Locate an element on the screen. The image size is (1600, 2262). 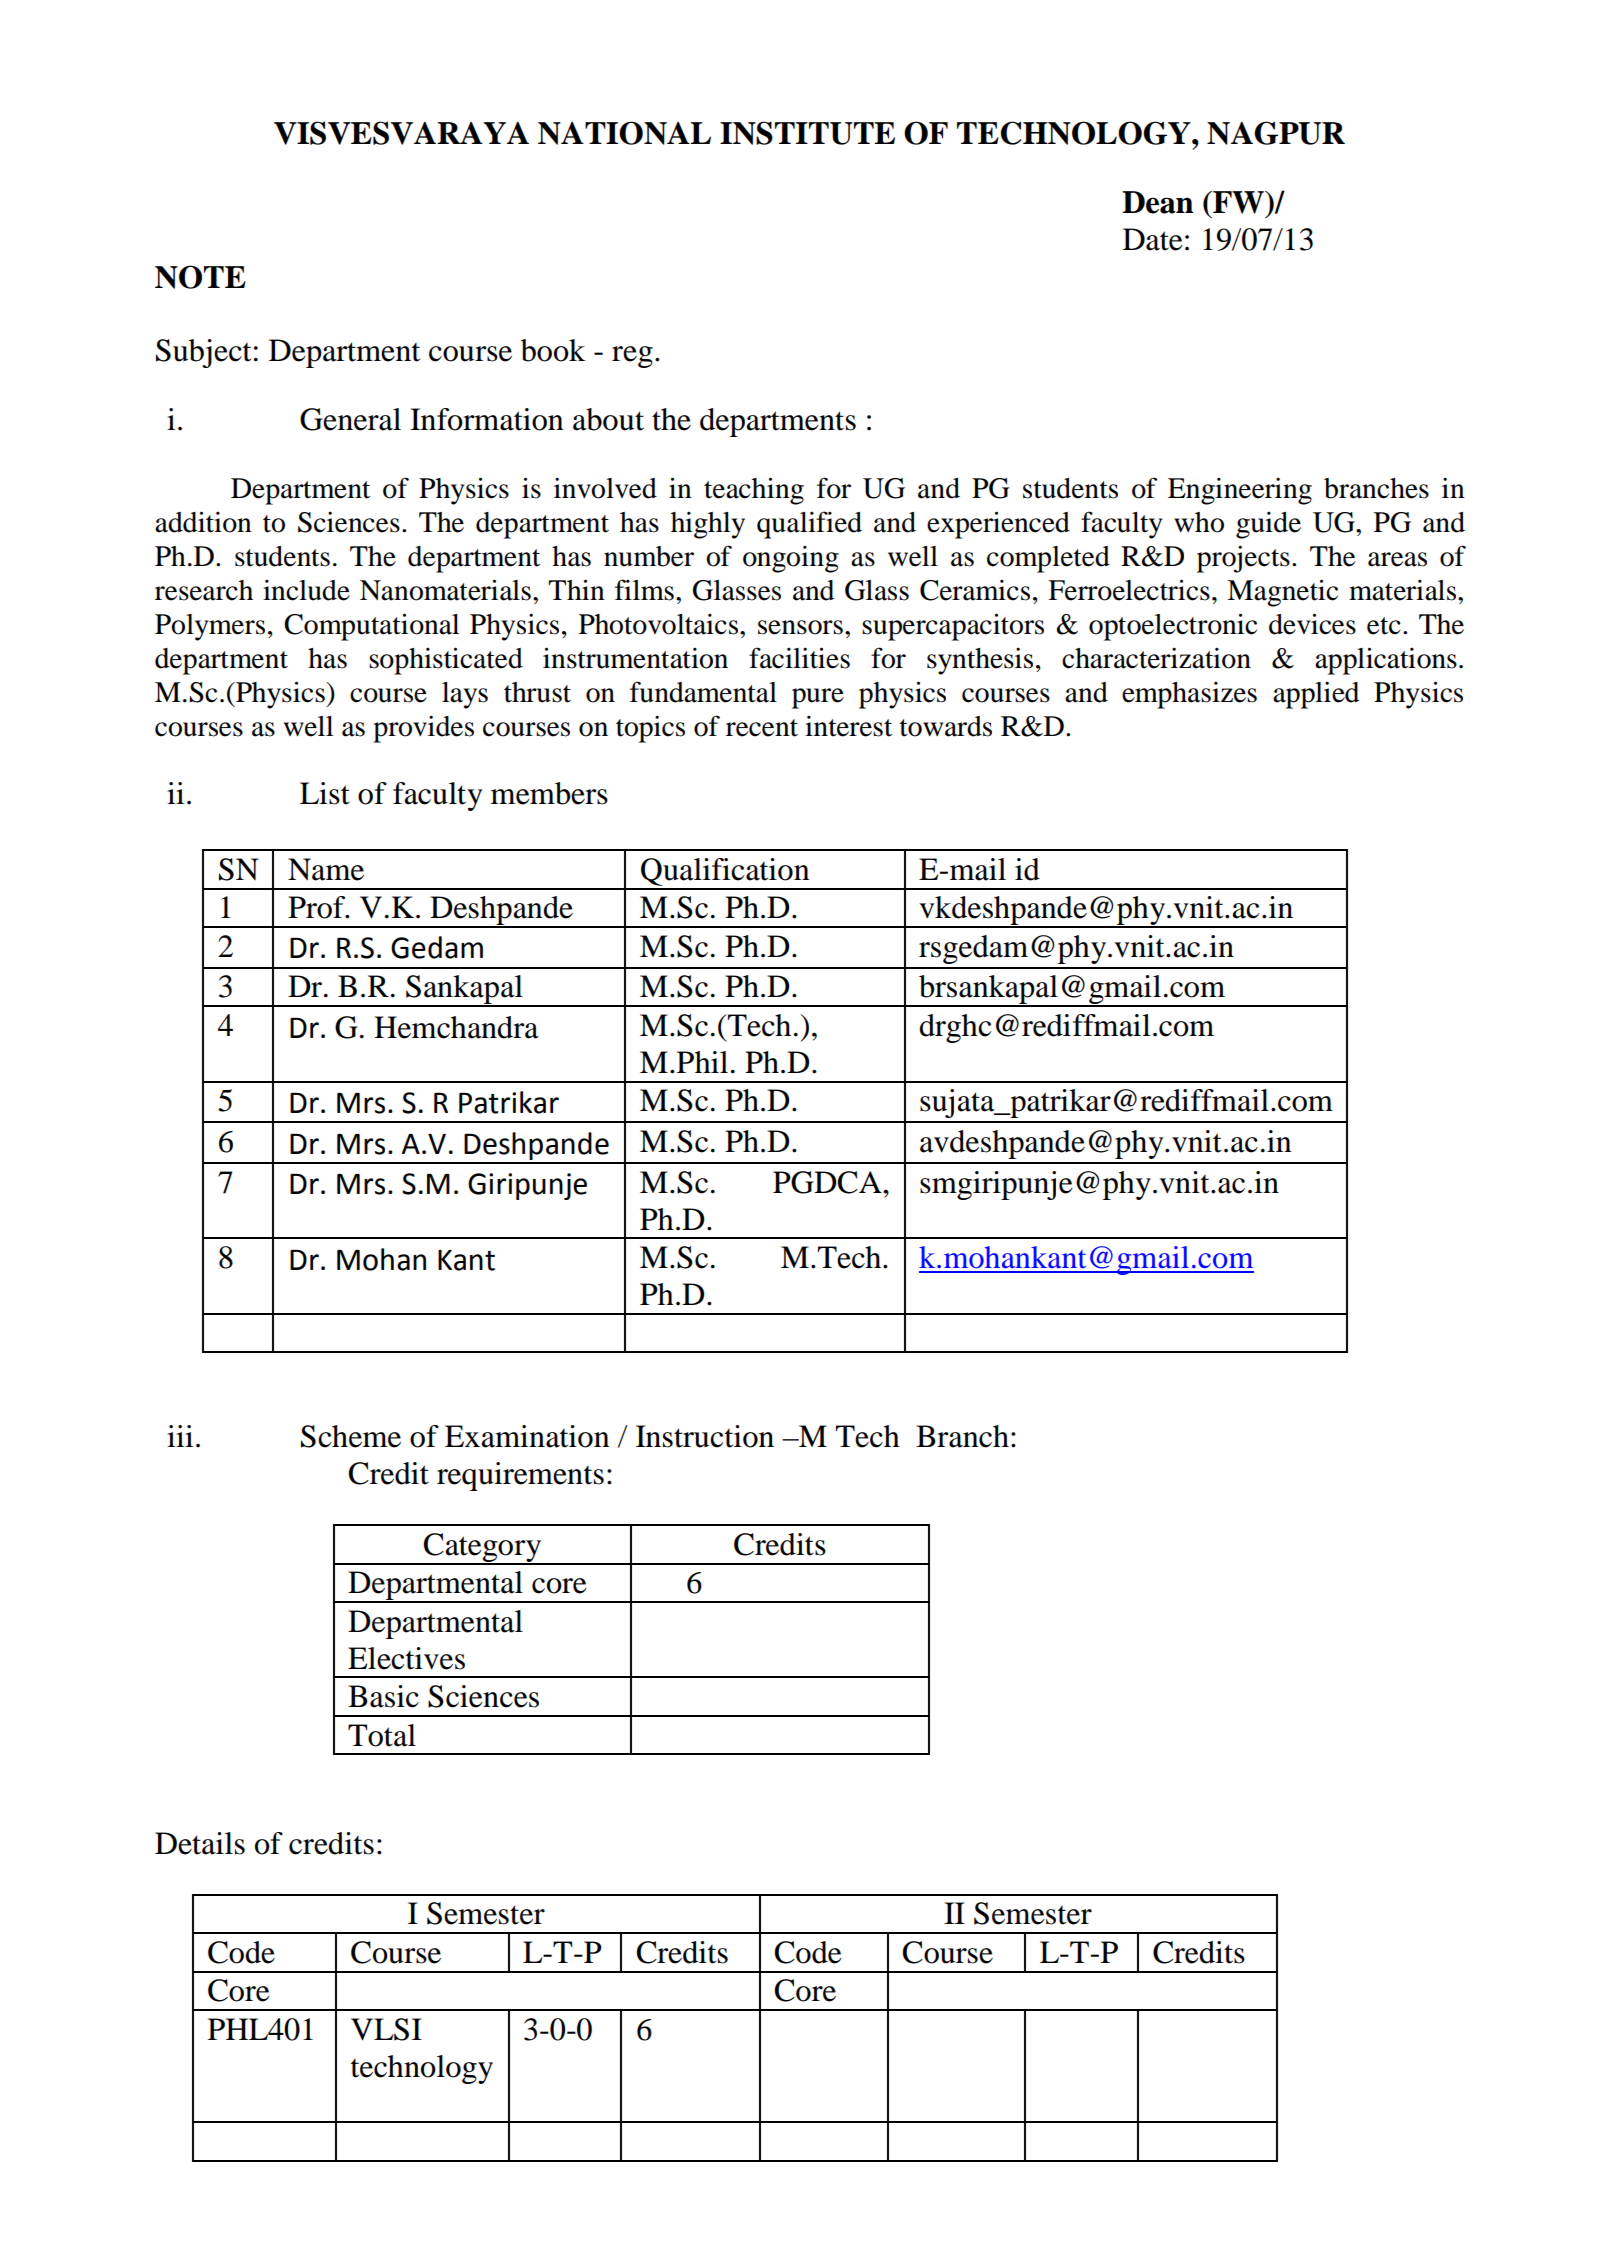
NOTE is located at coordinates (200, 277).
